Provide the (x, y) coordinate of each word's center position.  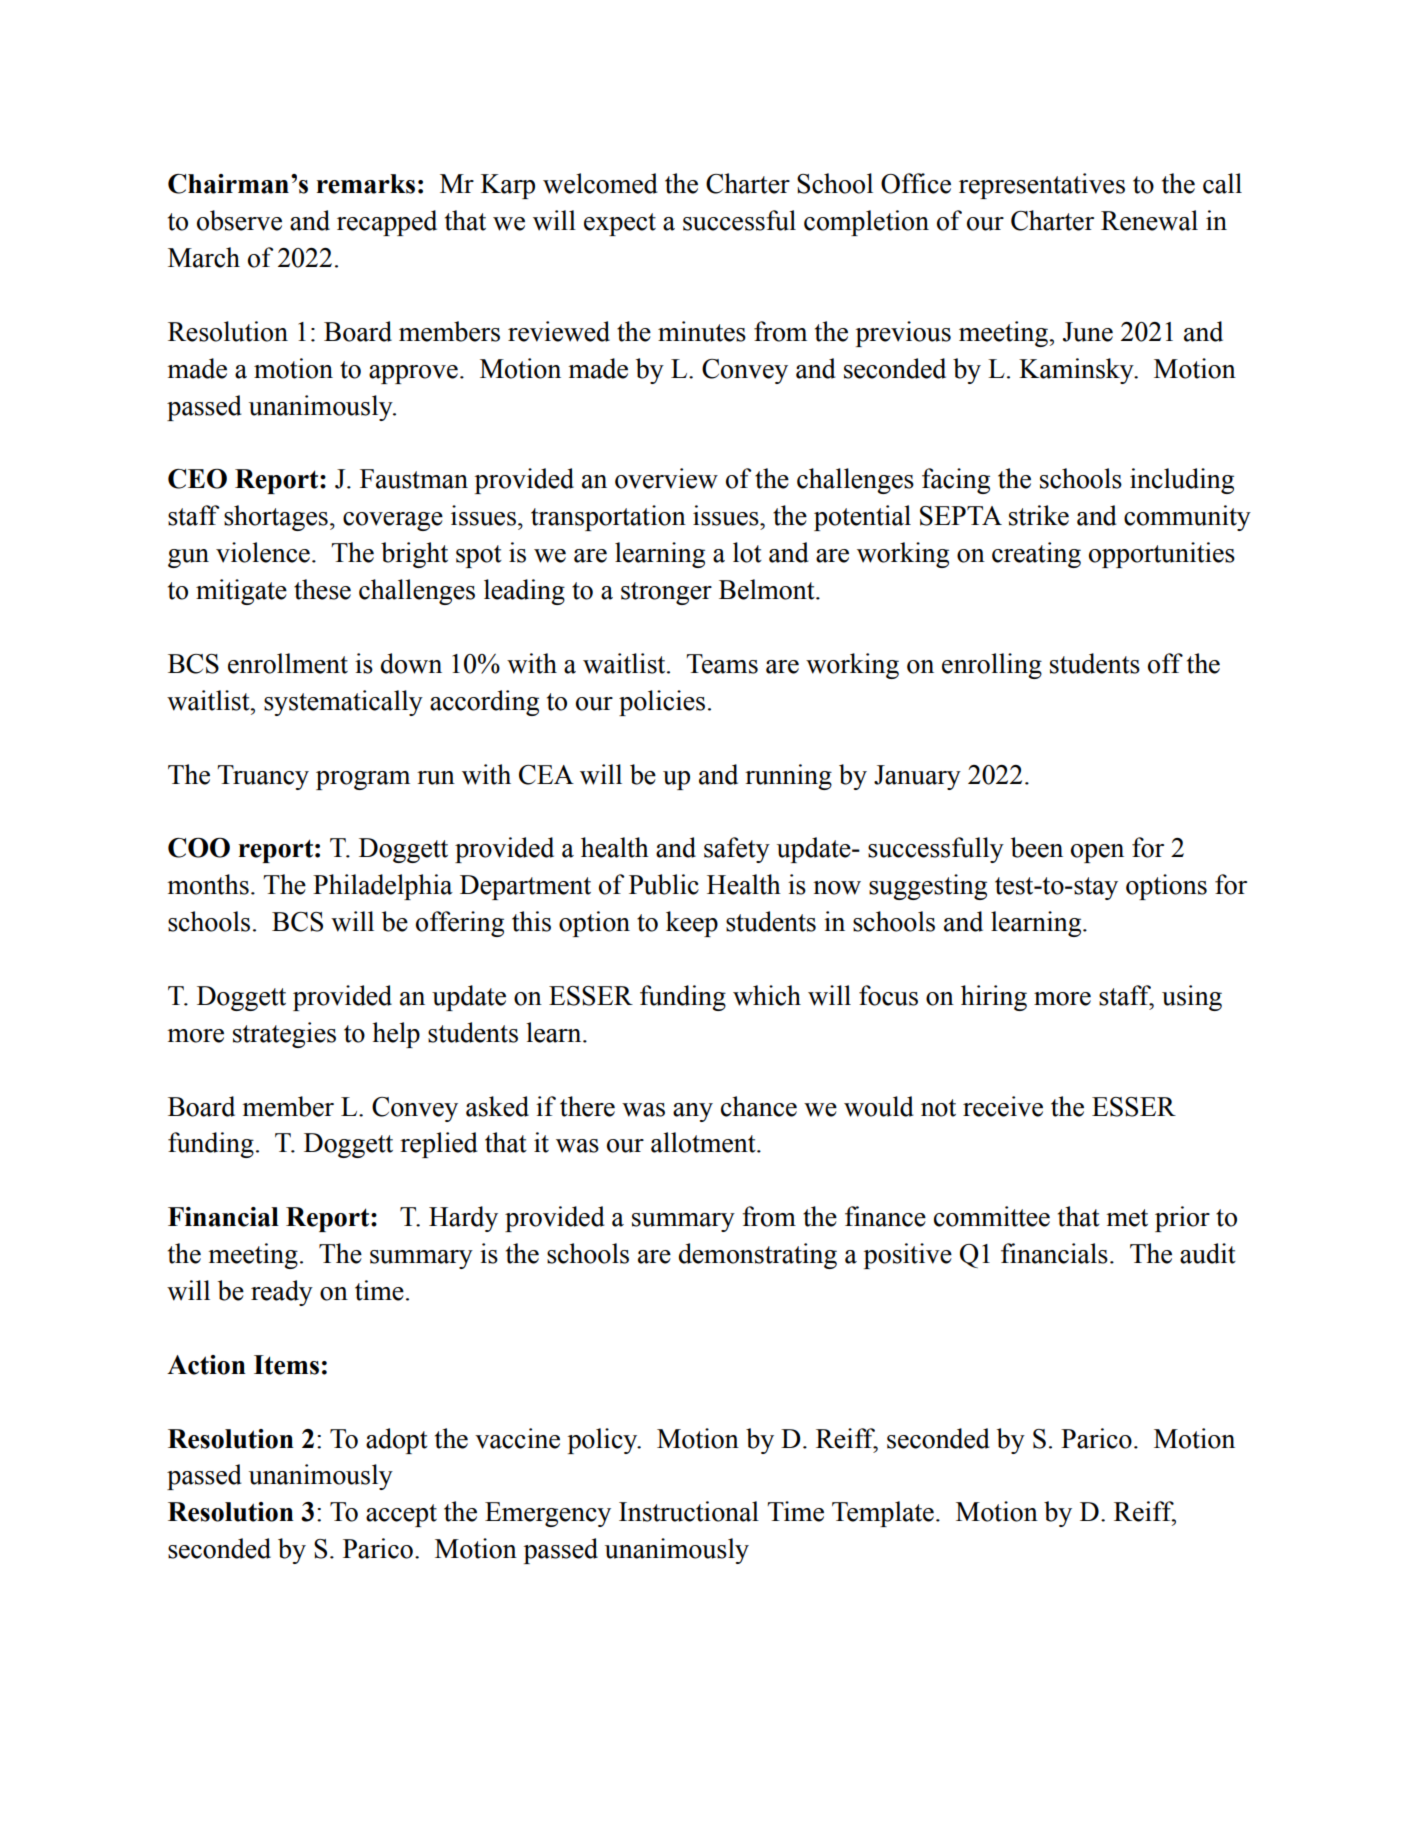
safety (737, 850)
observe (239, 220)
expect (620, 224)
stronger (666, 593)
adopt (397, 1441)
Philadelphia (383, 887)
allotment (704, 1142)
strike (1039, 515)
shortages (276, 518)
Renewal (1149, 220)
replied (439, 1145)
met (1127, 1218)
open (1097, 853)
